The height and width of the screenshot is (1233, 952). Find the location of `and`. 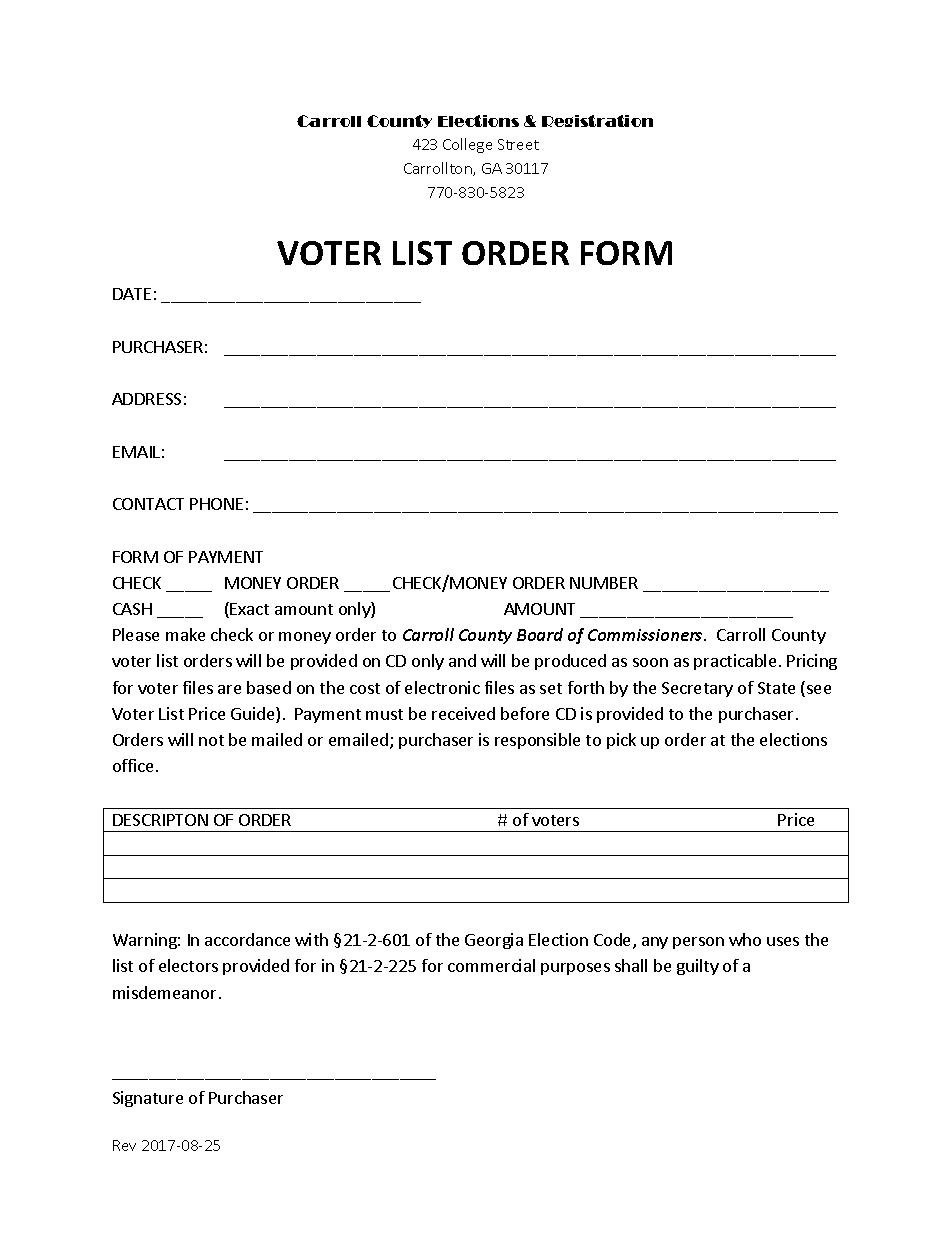

and is located at coordinates (462, 660).
